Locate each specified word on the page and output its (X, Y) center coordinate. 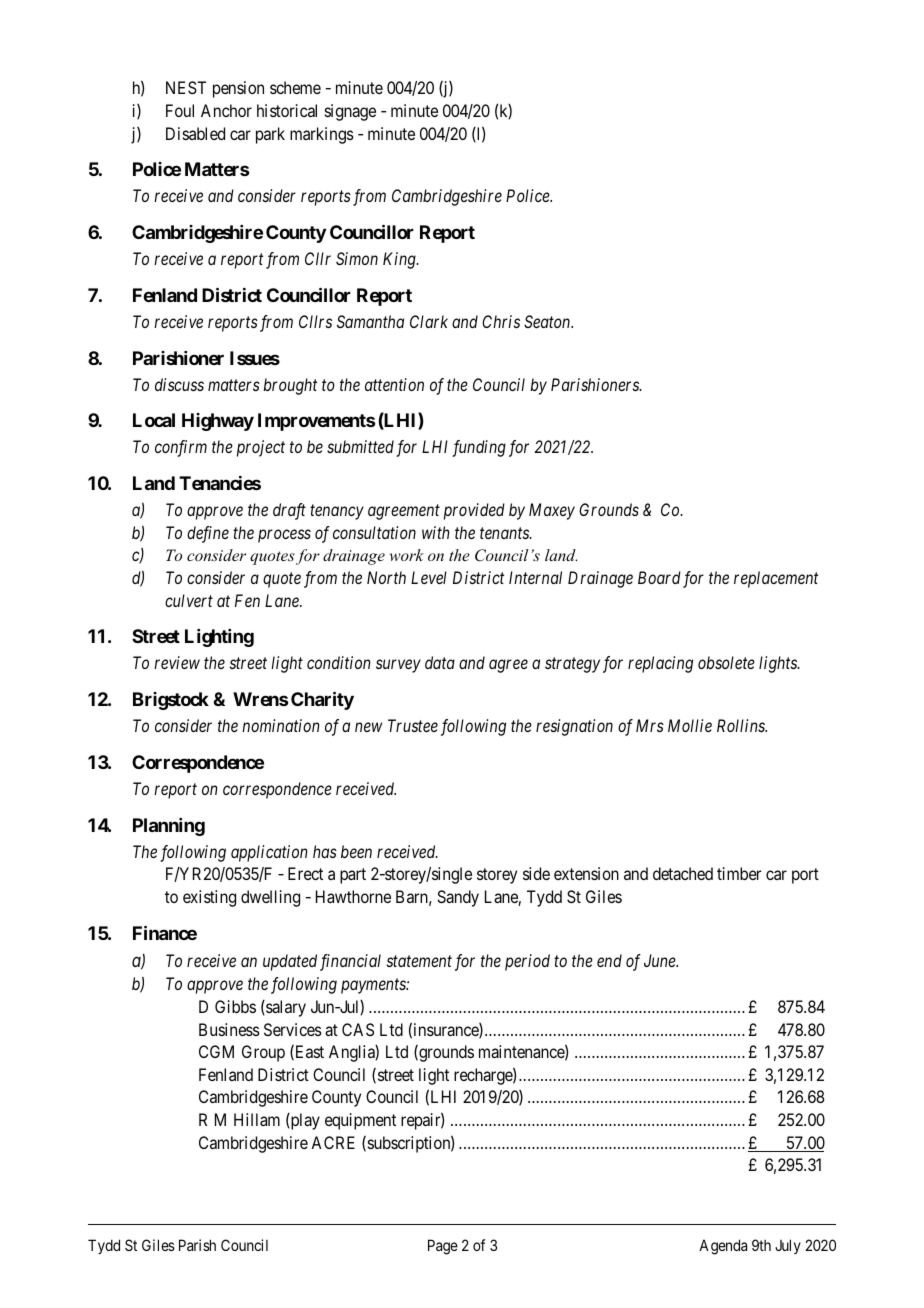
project (261, 448)
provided (474, 511)
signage (350, 112)
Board (659, 577)
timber (739, 873)
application (269, 853)
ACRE (333, 1142)
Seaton (548, 321)
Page (443, 1247)
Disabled (195, 133)
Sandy (458, 898)
